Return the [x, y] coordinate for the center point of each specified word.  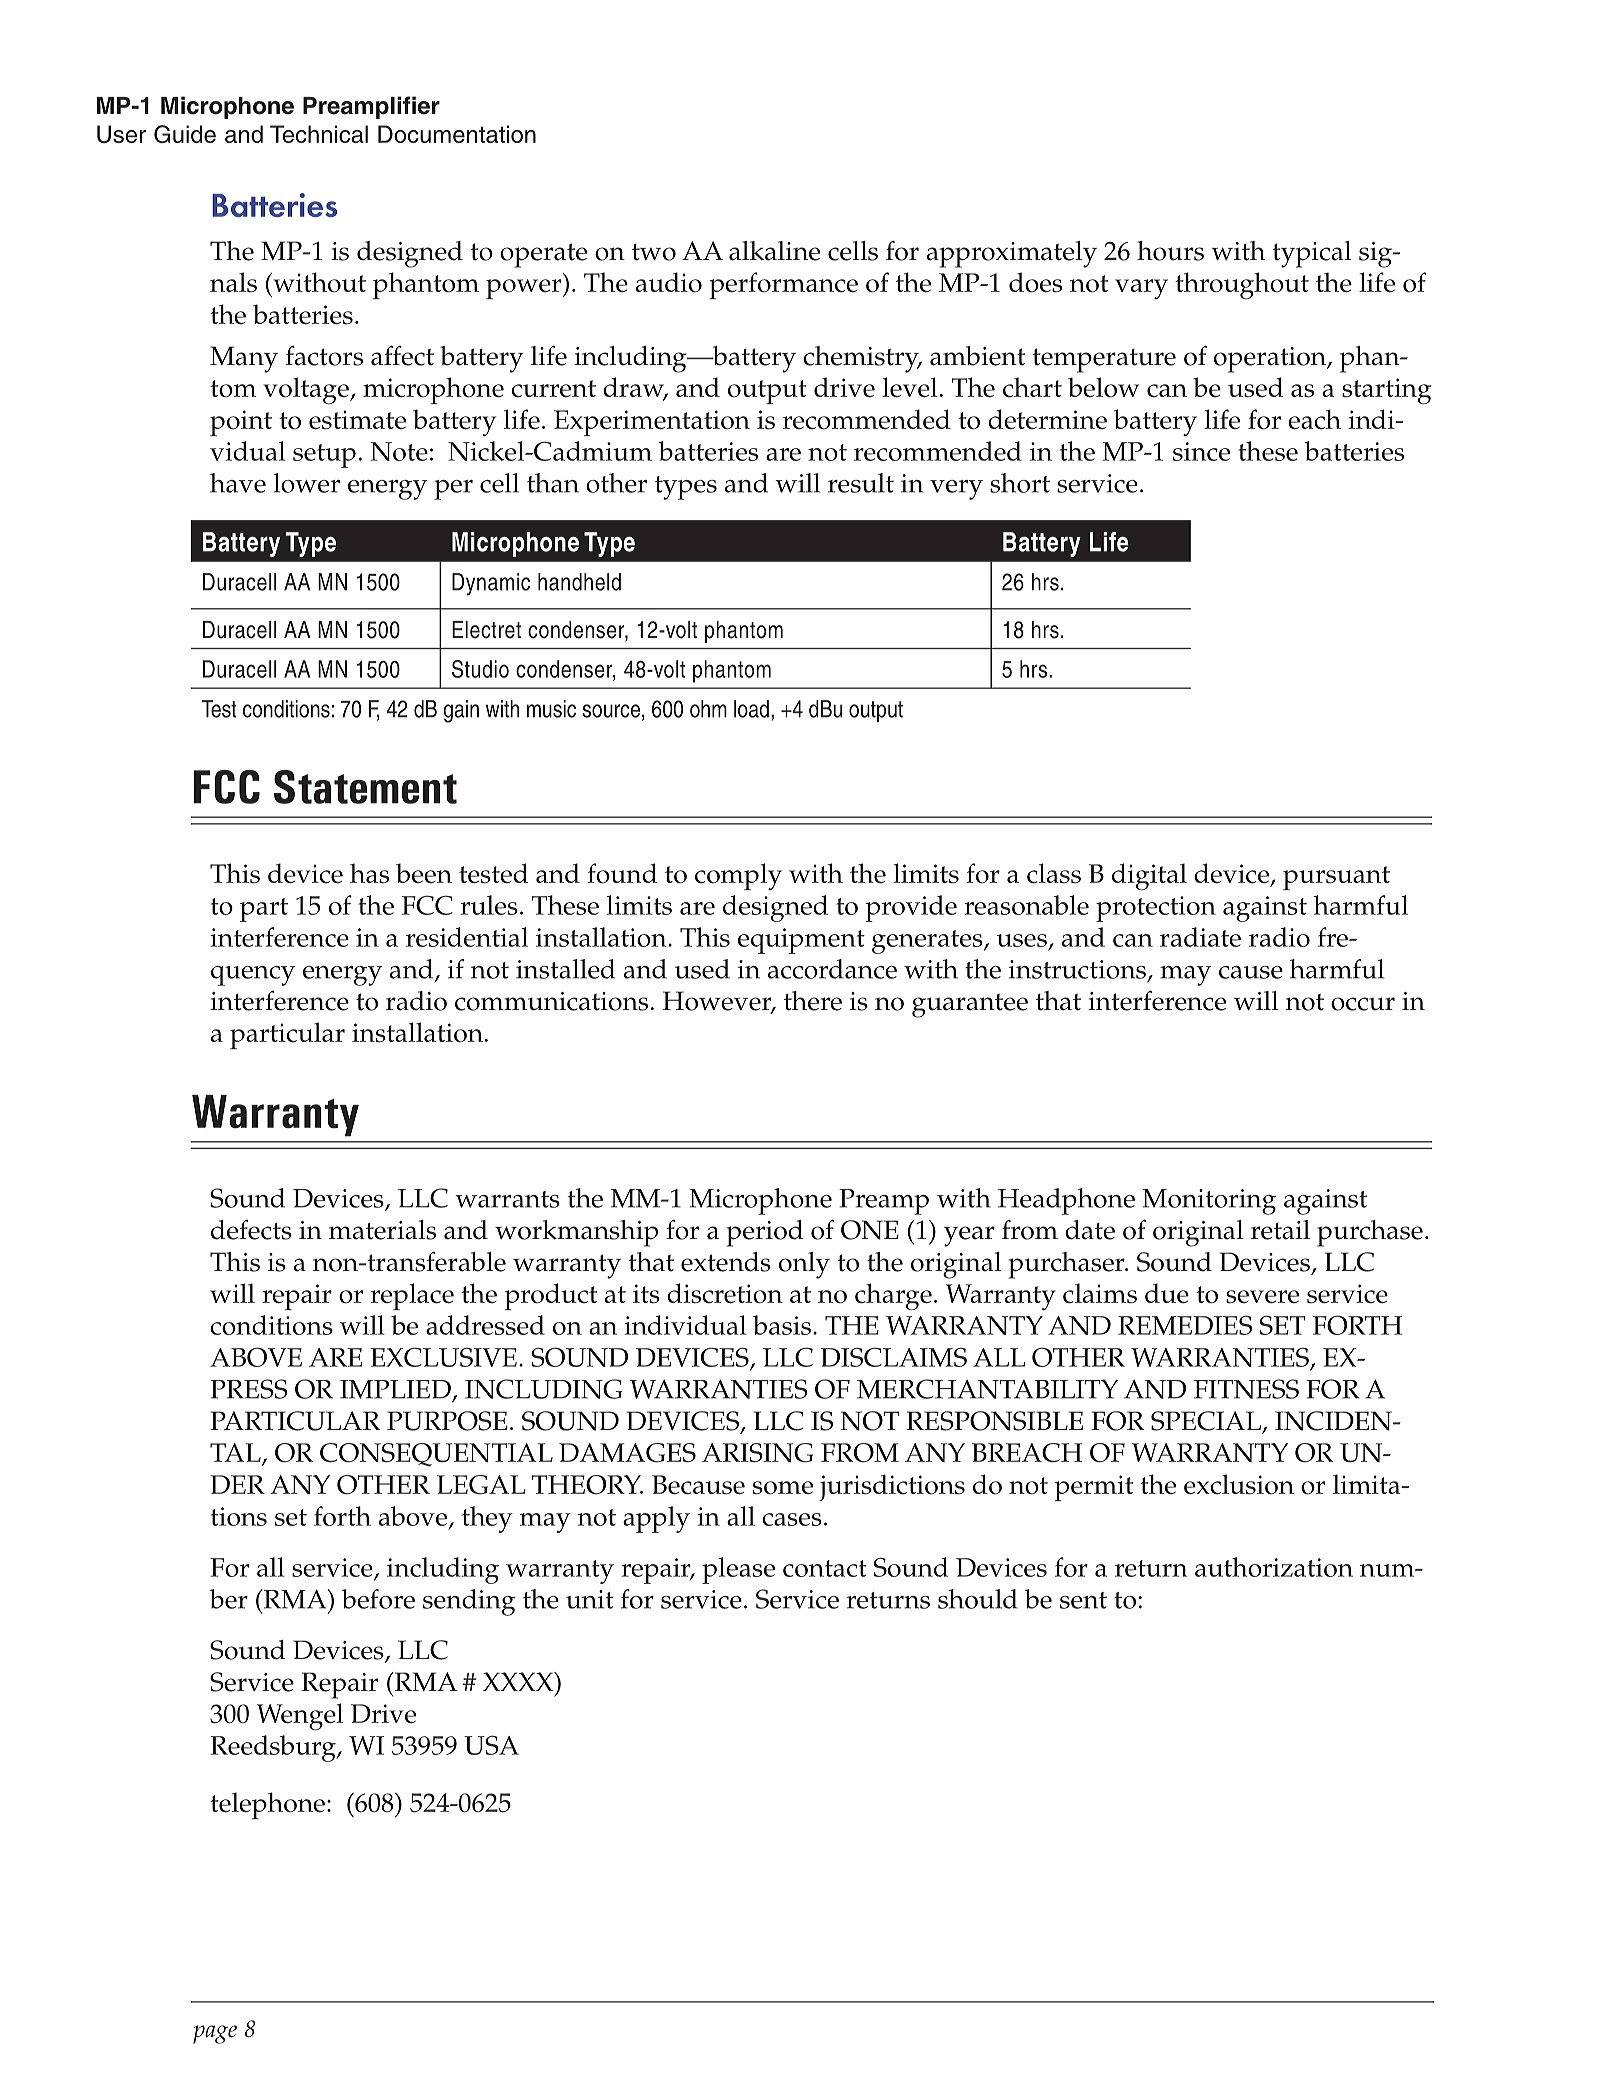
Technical [319, 134]
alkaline [774, 251]
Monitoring [1209, 1202]
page [215, 2034]
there [813, 1001]
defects [251, 1230]
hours [1170, 251]
